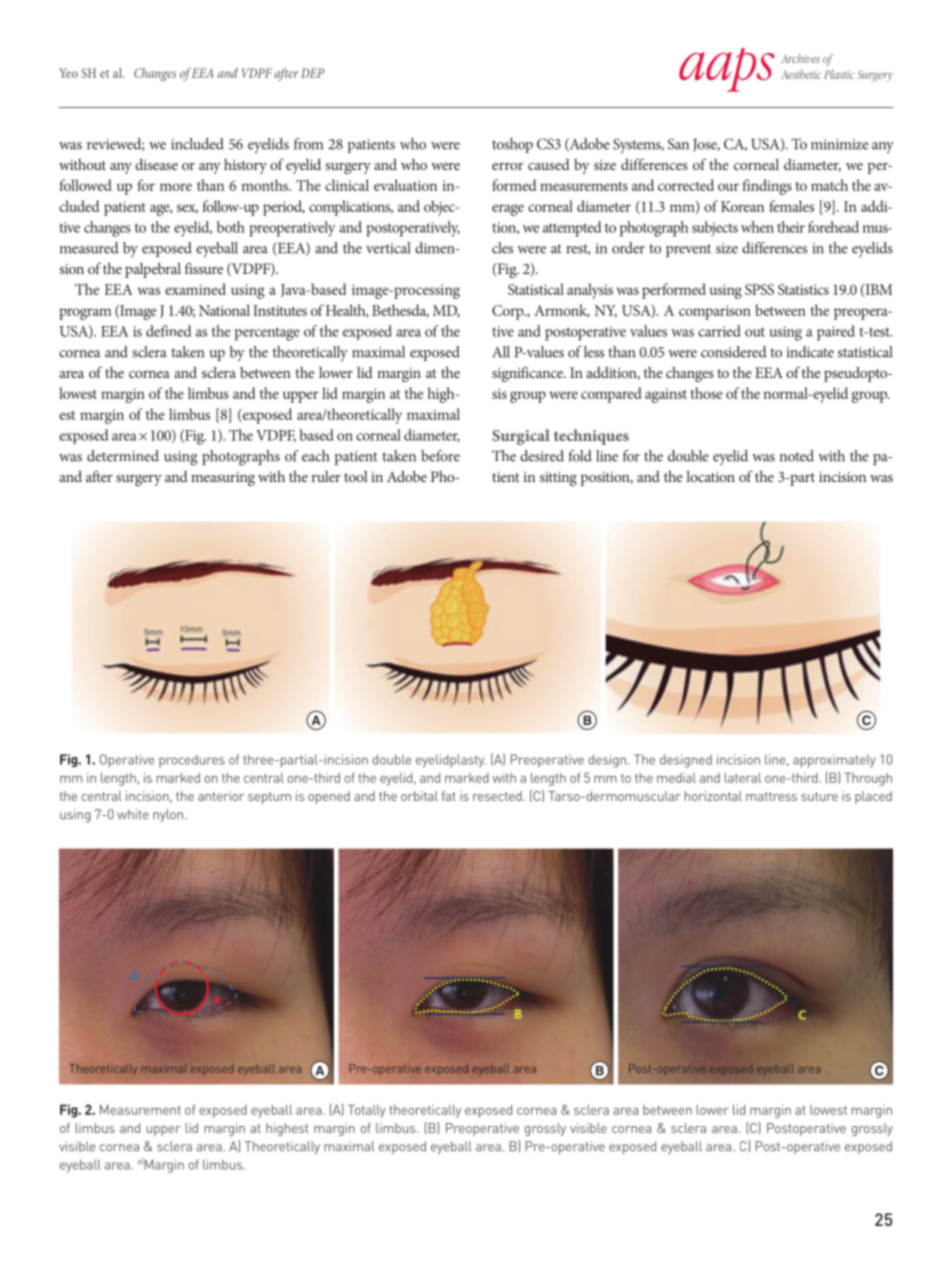  What do you see at coordinates (797, 456) in the page?
I see `noted` at bounding box center [797, 456].
